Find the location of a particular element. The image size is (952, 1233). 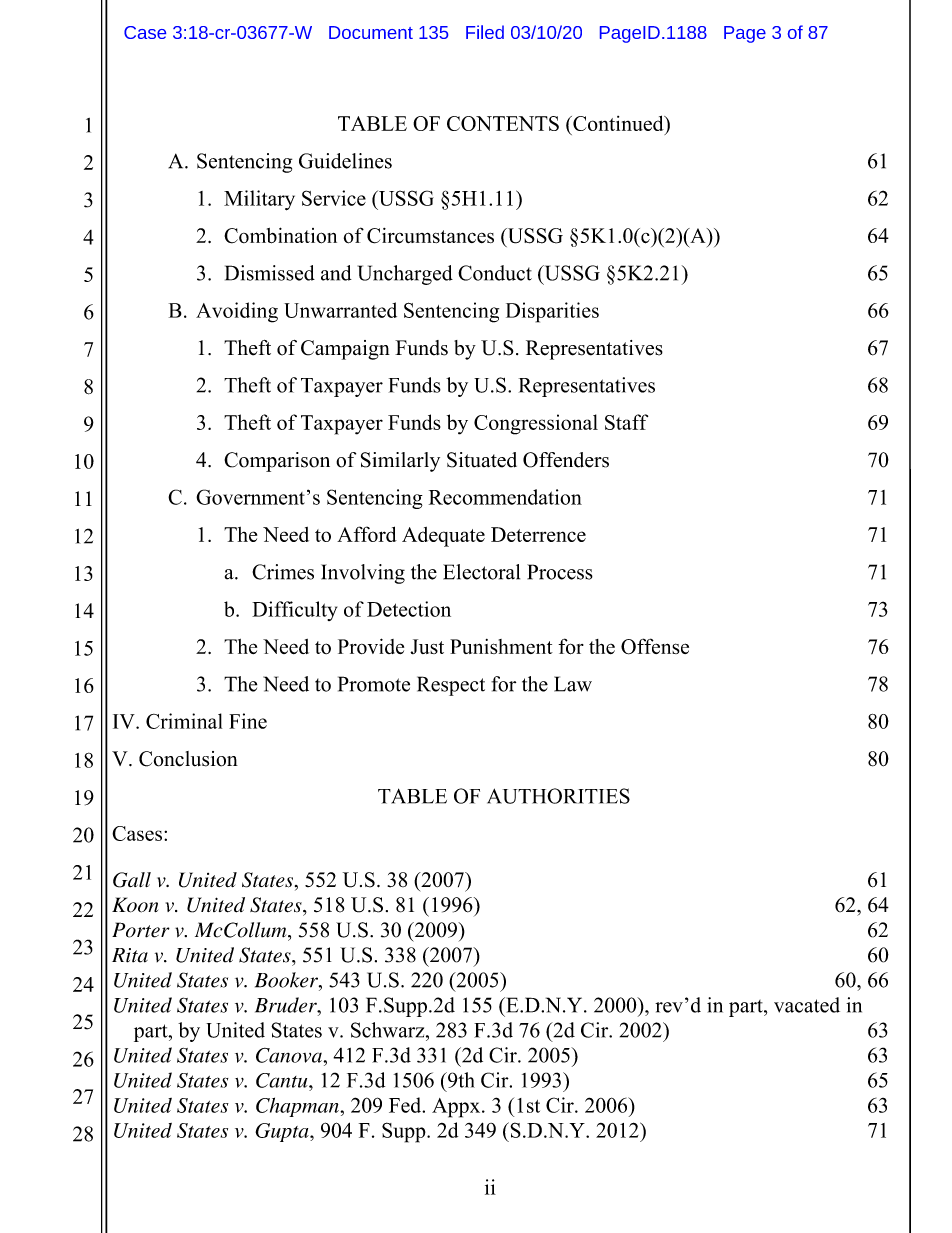

Continued is located at coordinates (618, 123).
